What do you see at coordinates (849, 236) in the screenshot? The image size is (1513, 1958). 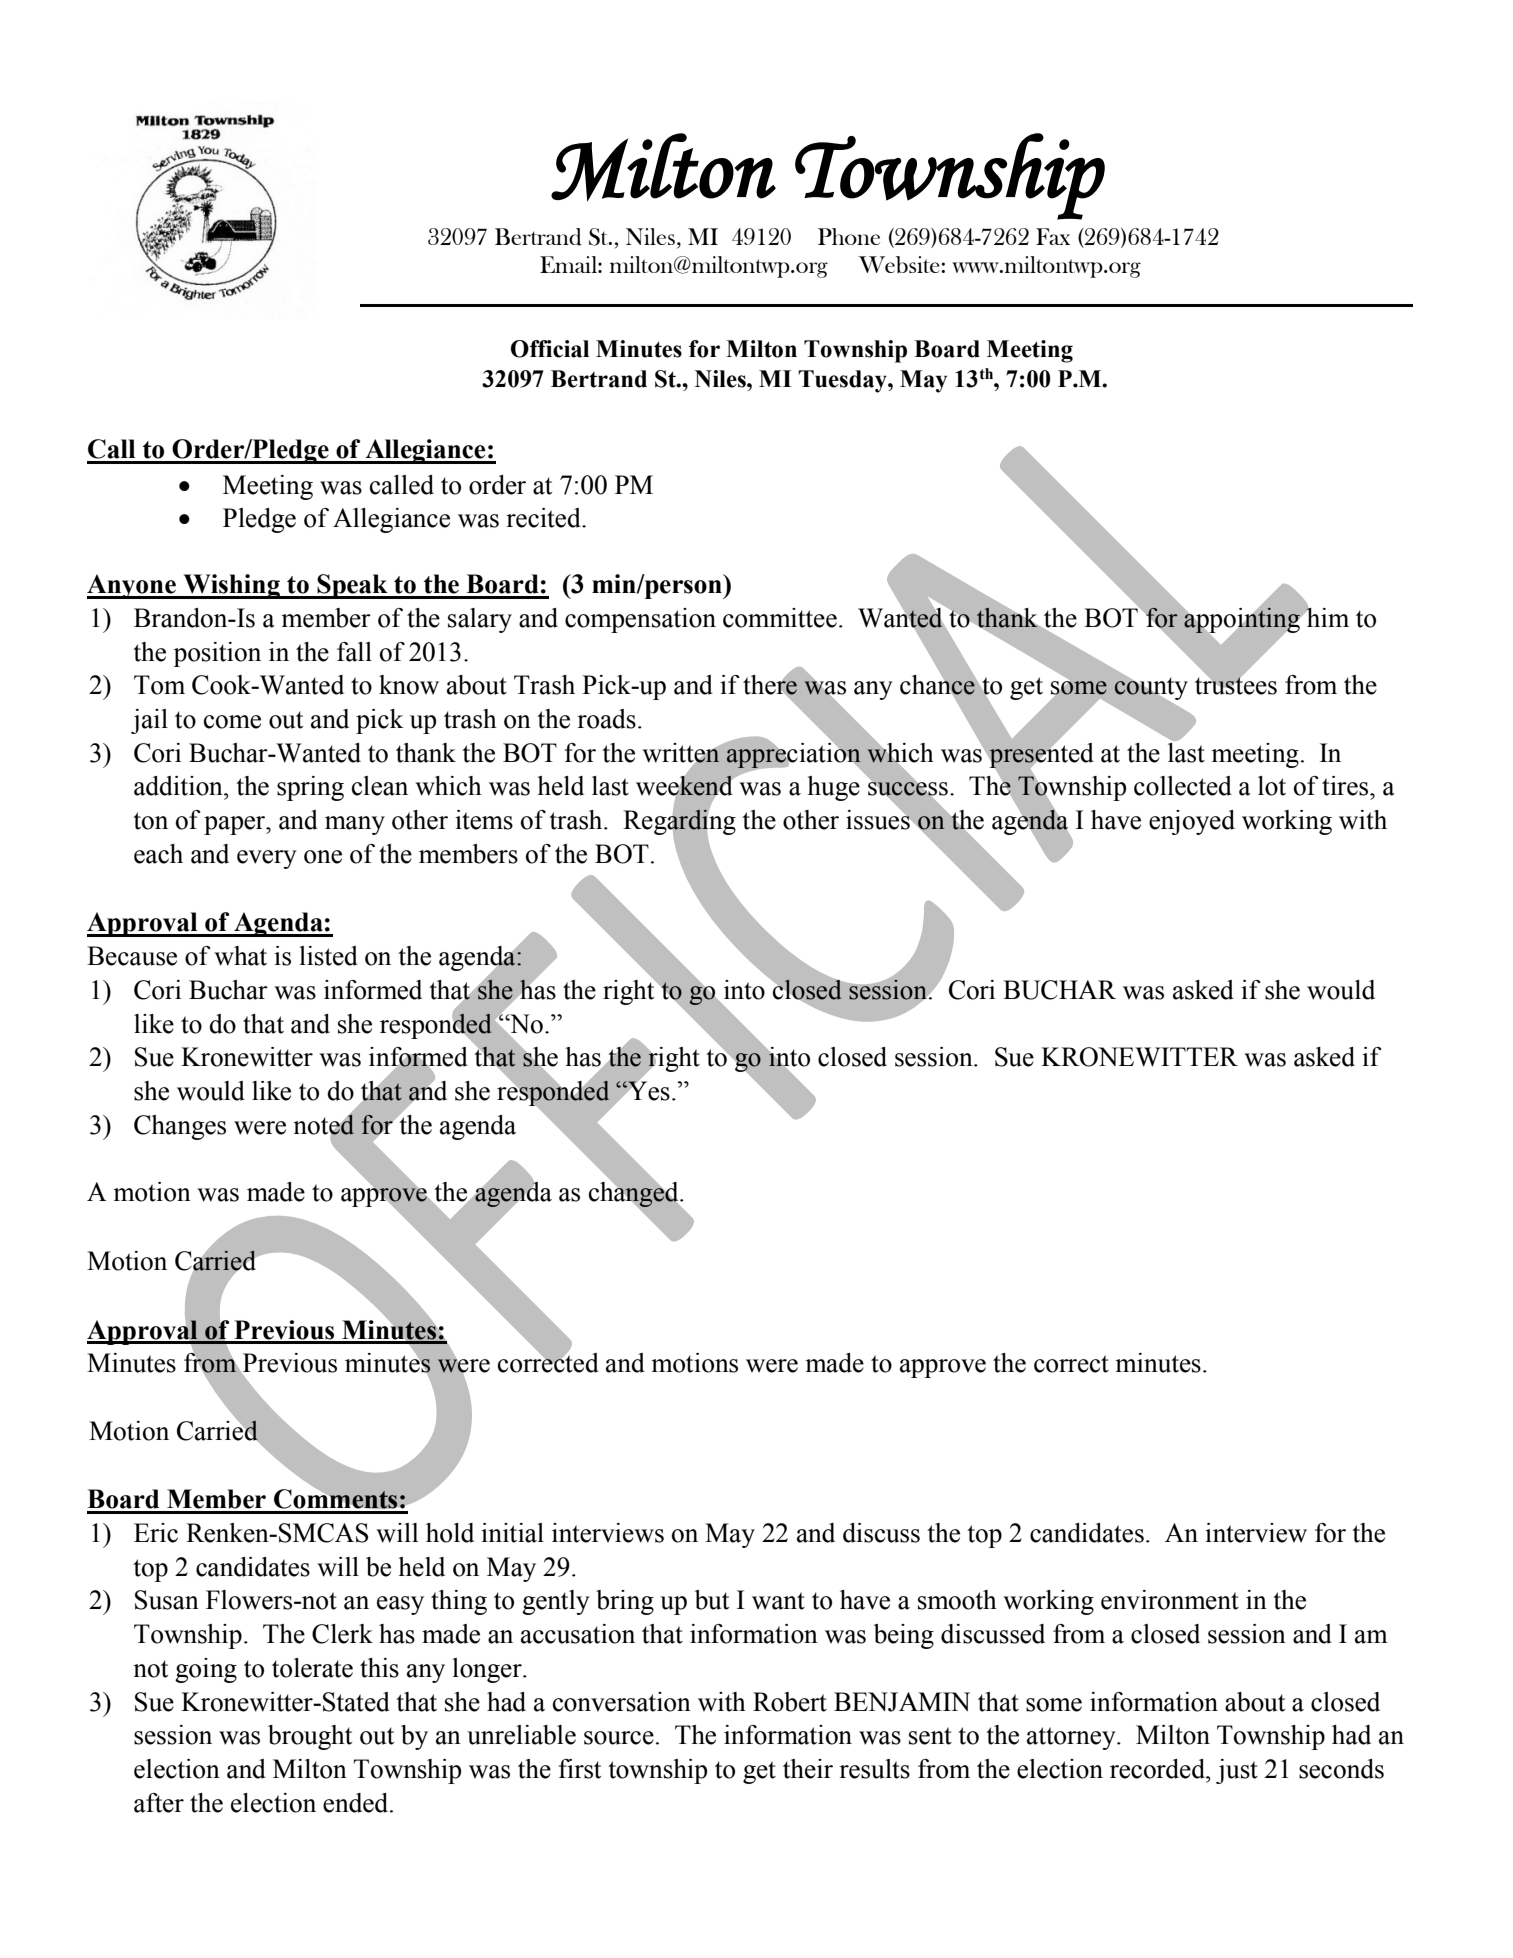 I see `Phone` at bounding box center [849, 236].
